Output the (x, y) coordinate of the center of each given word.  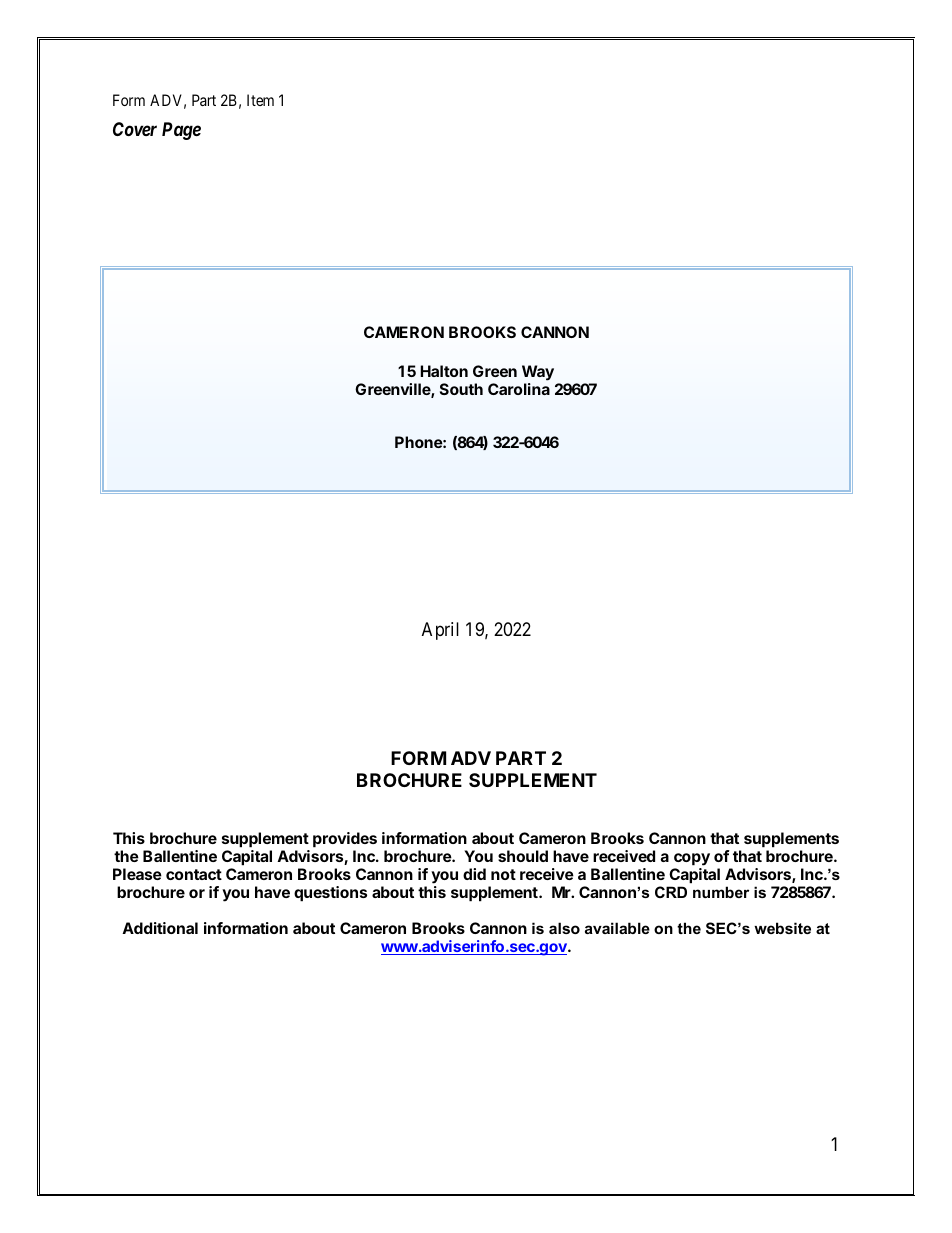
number (721, 892)
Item (260, 100)
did (474, 874)
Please (137, 874)
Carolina (519, 389)
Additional (160, 928)
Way (538, 373)
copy (692, 859)
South (461, 389)
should (523, 856)
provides (345, 840)
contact (194, 874)
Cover (135, 129)
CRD (671, 892)
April (440, 631)
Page (181, 131)
